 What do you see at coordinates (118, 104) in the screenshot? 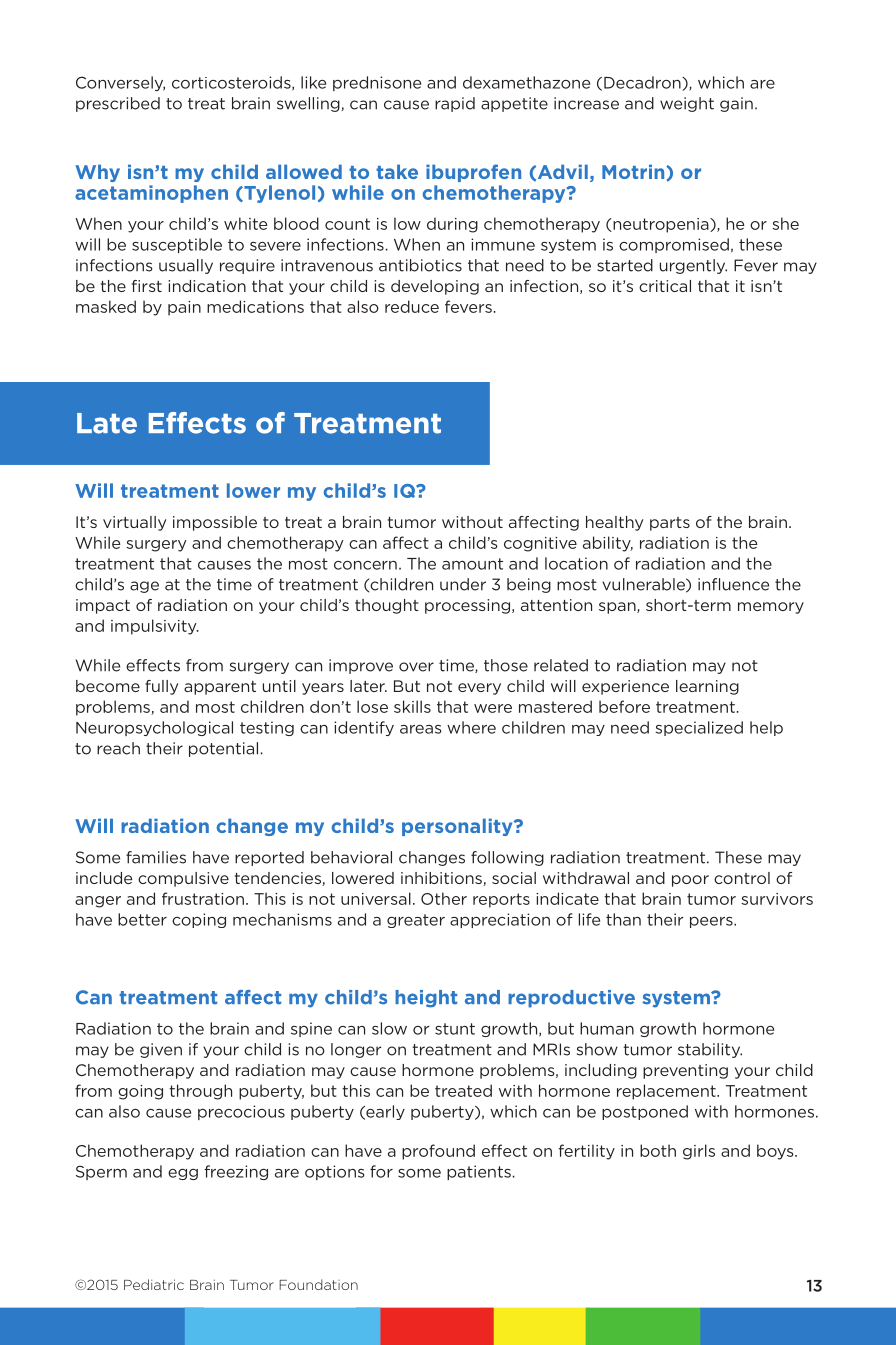
I see `prescribed` at bounding box center [118, 104].
